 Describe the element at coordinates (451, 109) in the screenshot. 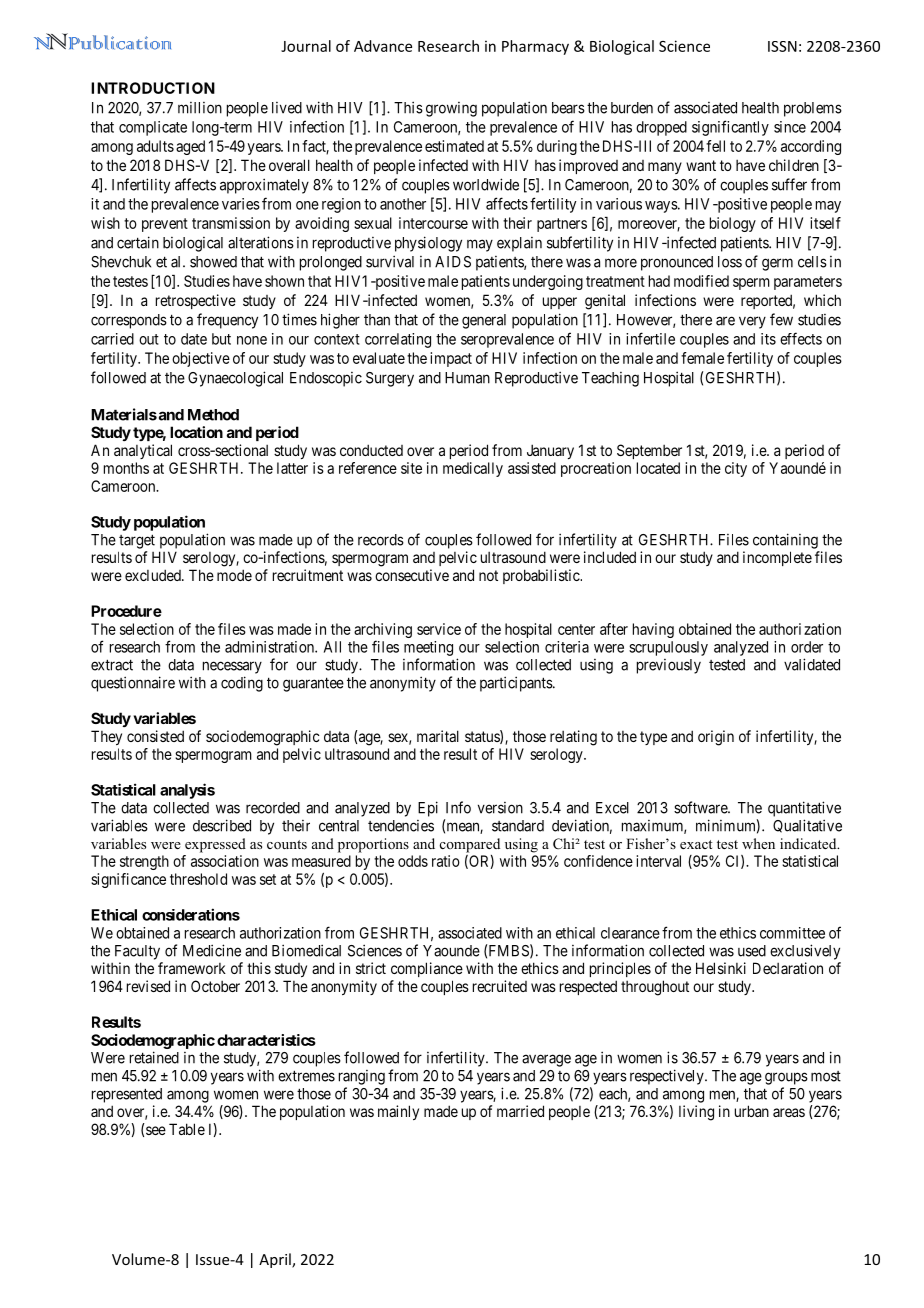

I see `growing` at that location.
